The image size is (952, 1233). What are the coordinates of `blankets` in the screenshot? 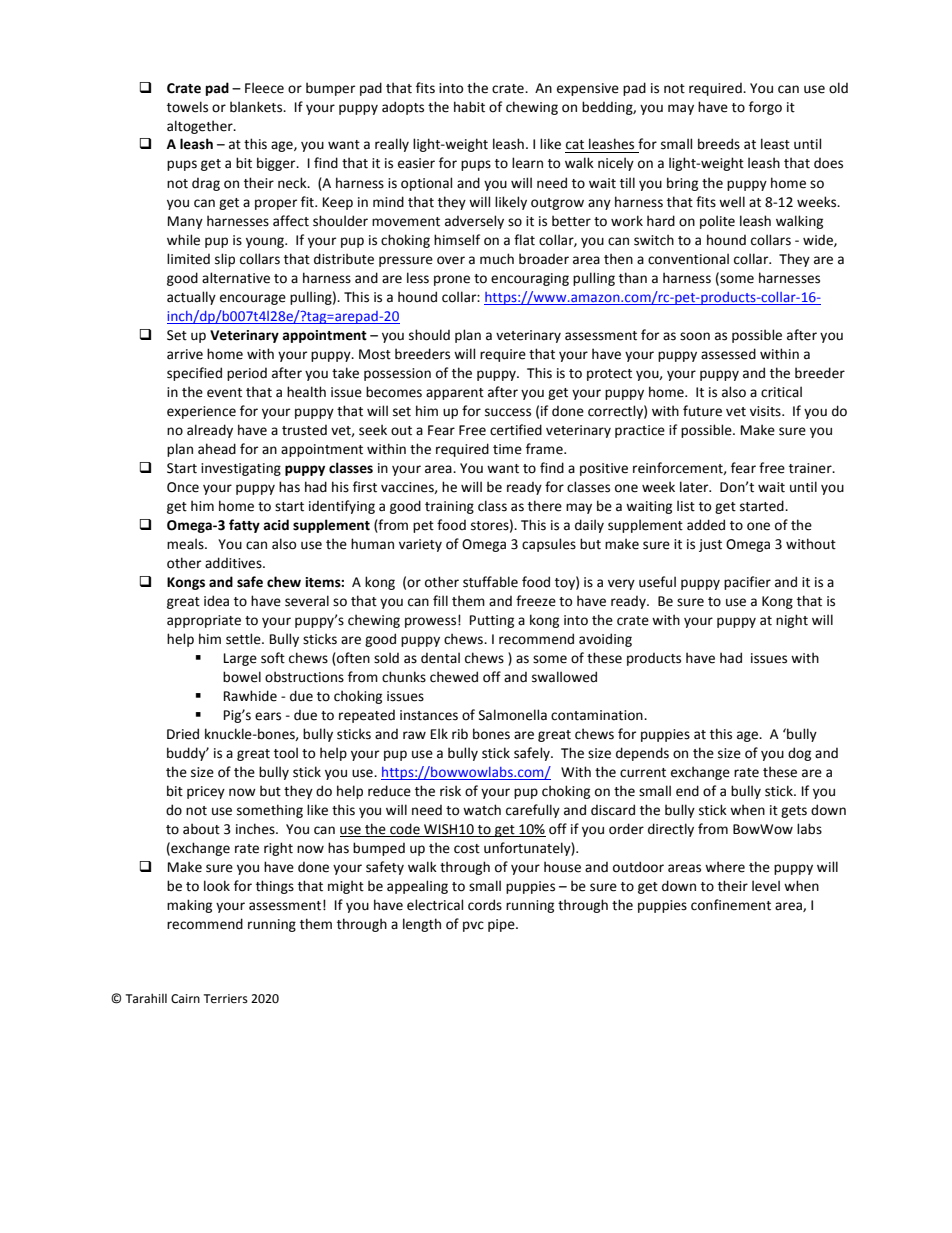 It's located at (257, 107).
